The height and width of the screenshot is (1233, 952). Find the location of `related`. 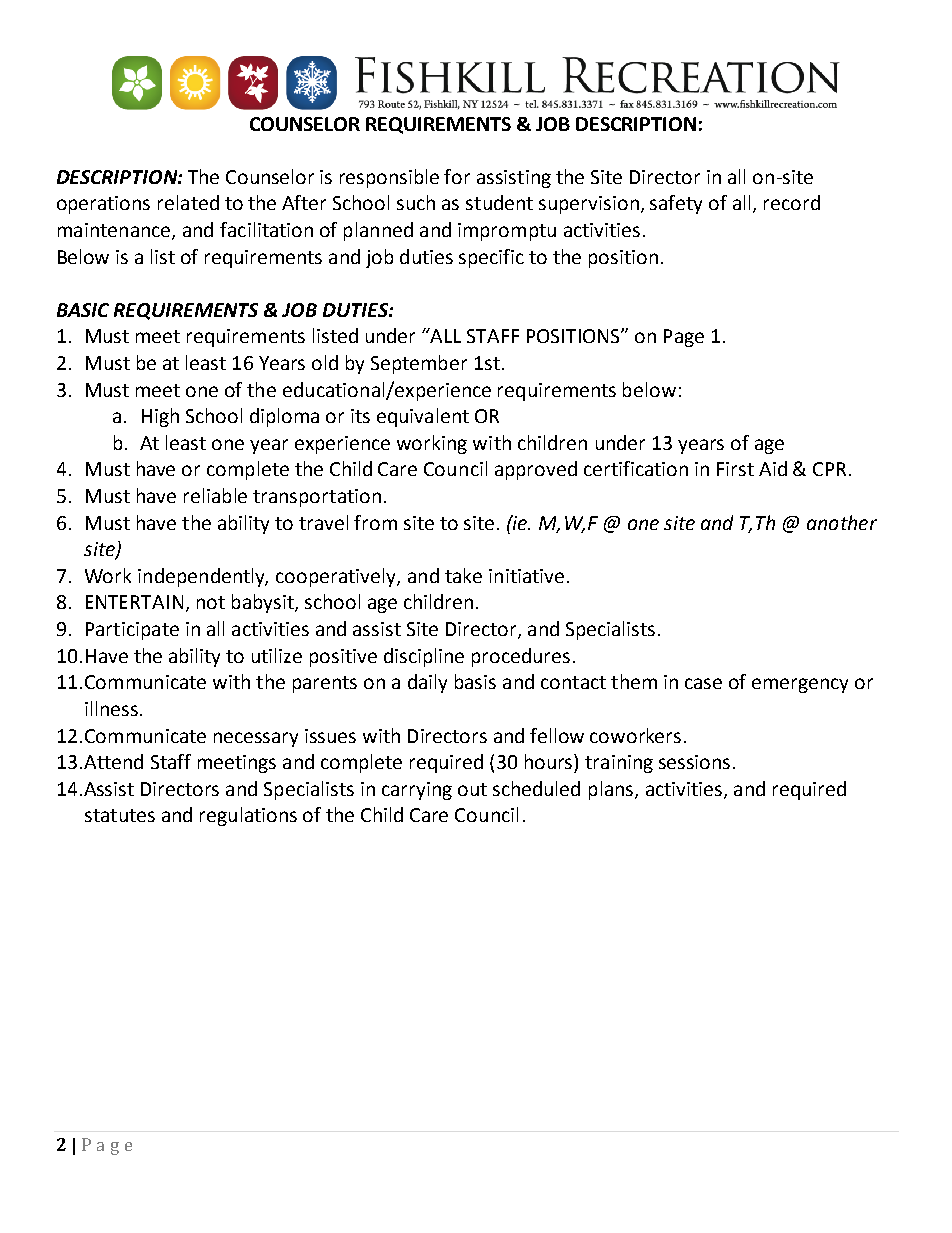

related is located at coordinates (188, 202).
